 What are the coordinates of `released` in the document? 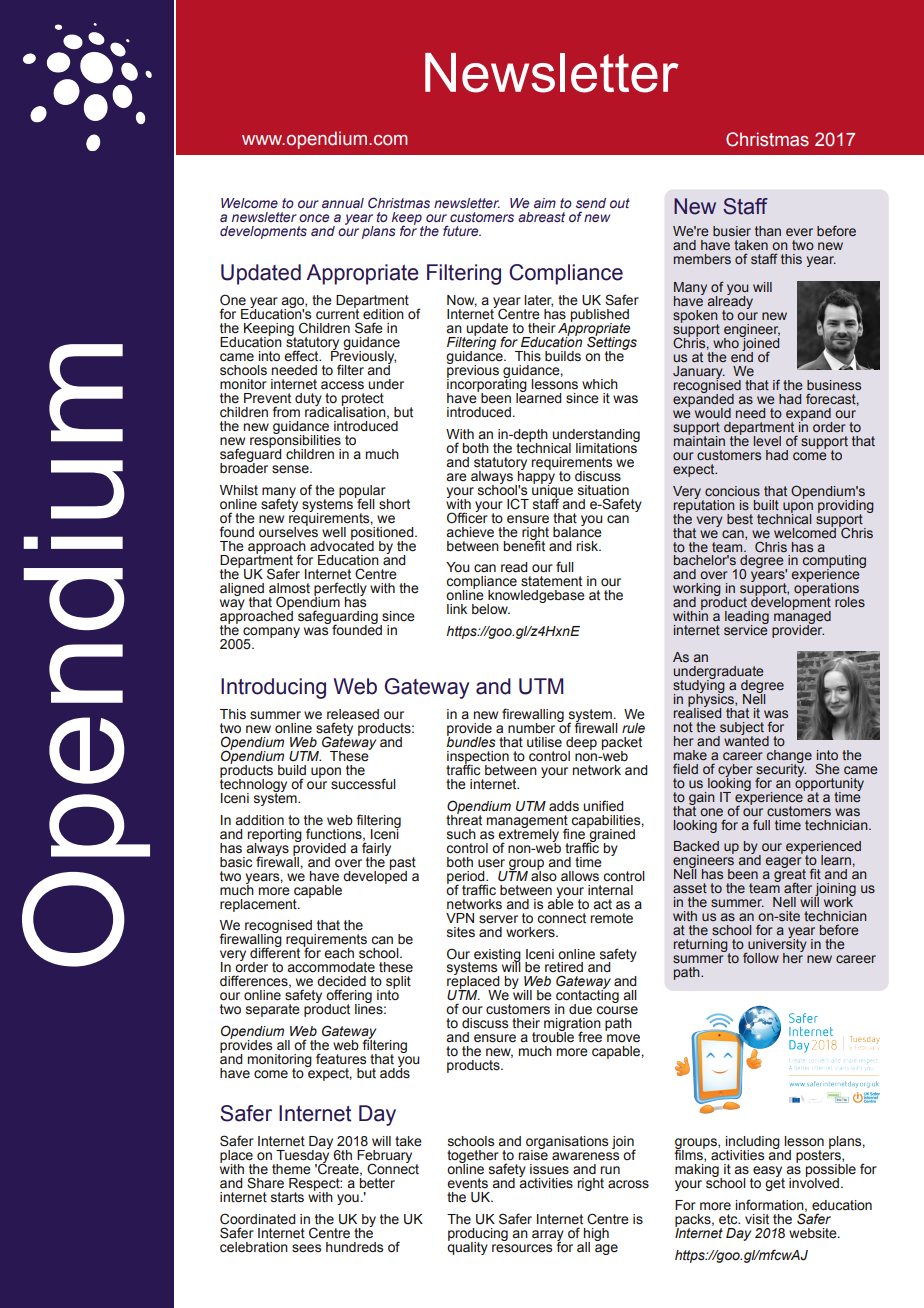 It's located at (353, 714).
